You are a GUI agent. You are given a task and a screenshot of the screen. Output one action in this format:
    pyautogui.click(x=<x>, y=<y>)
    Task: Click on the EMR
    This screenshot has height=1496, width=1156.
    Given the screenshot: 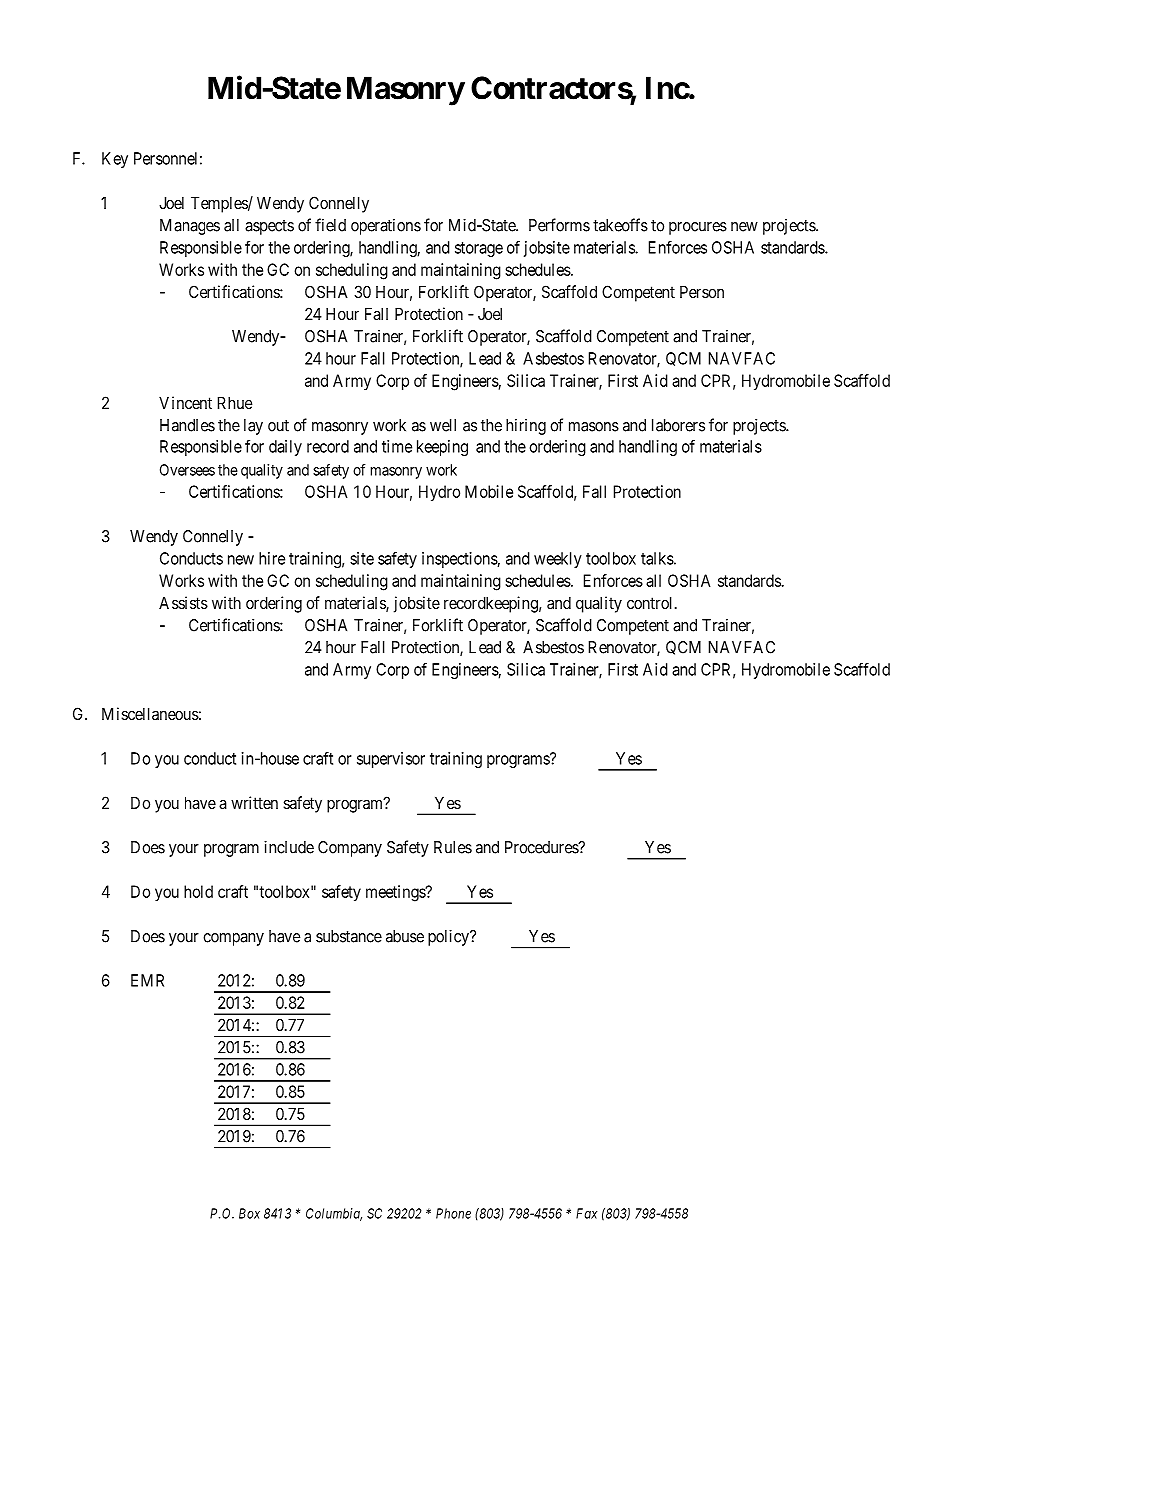 What is the action you would take?
    pyautogui.click(x=147, y=980)
